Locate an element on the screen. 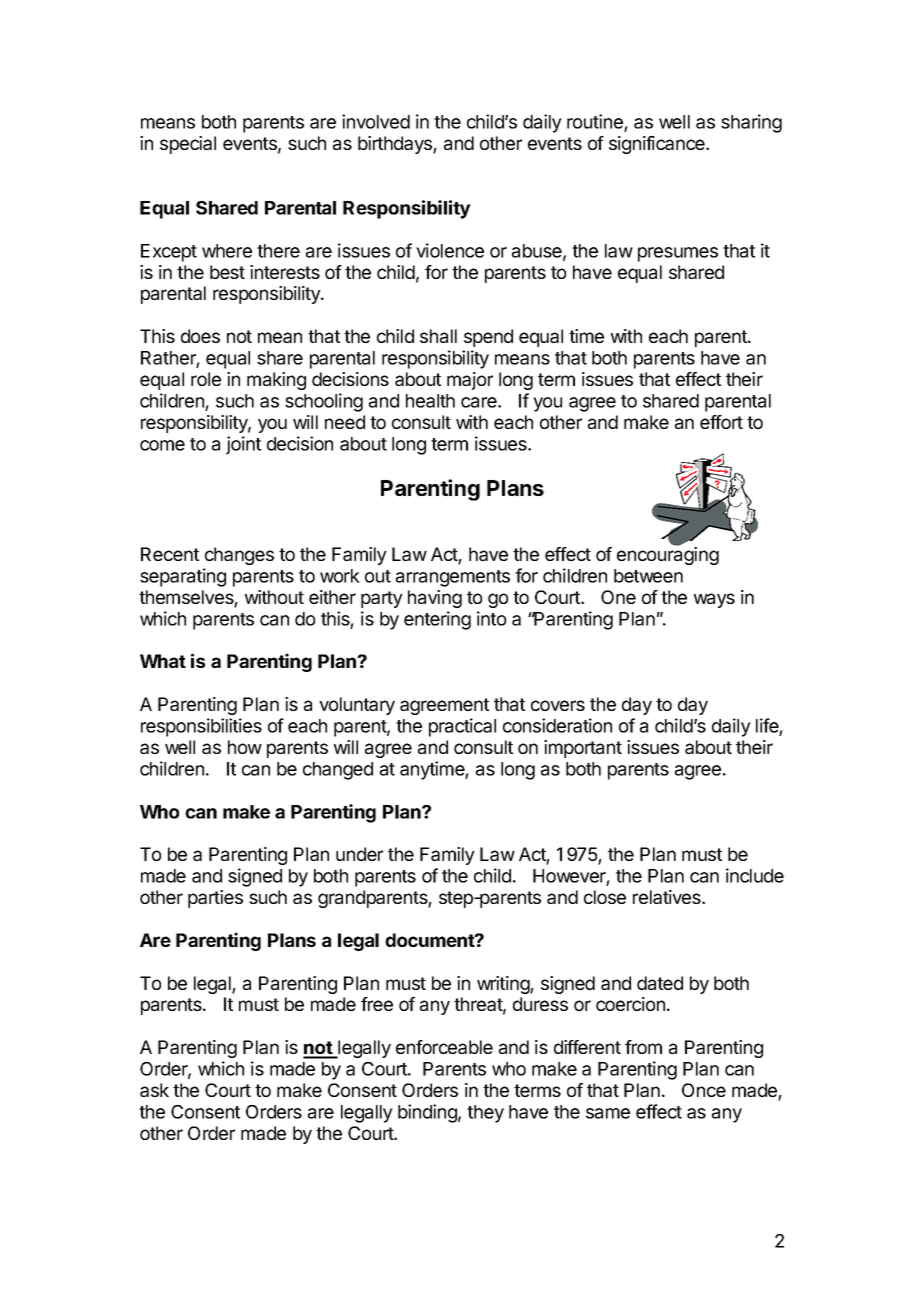 This screenshot has height=1308, width=924. special is located at coordinates (188, 145).
